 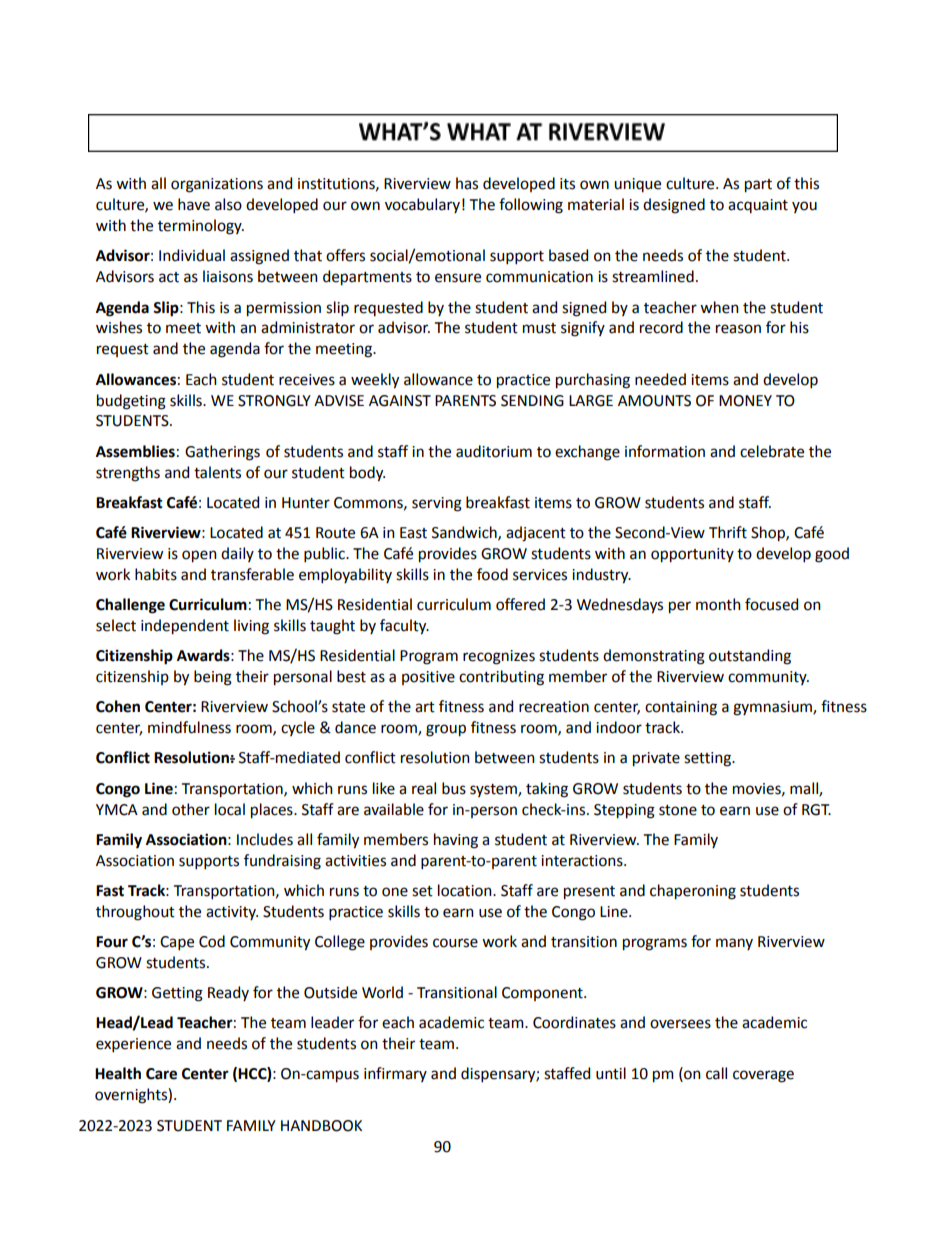 I want to click on acquaint, so click(x=758, y=206).
